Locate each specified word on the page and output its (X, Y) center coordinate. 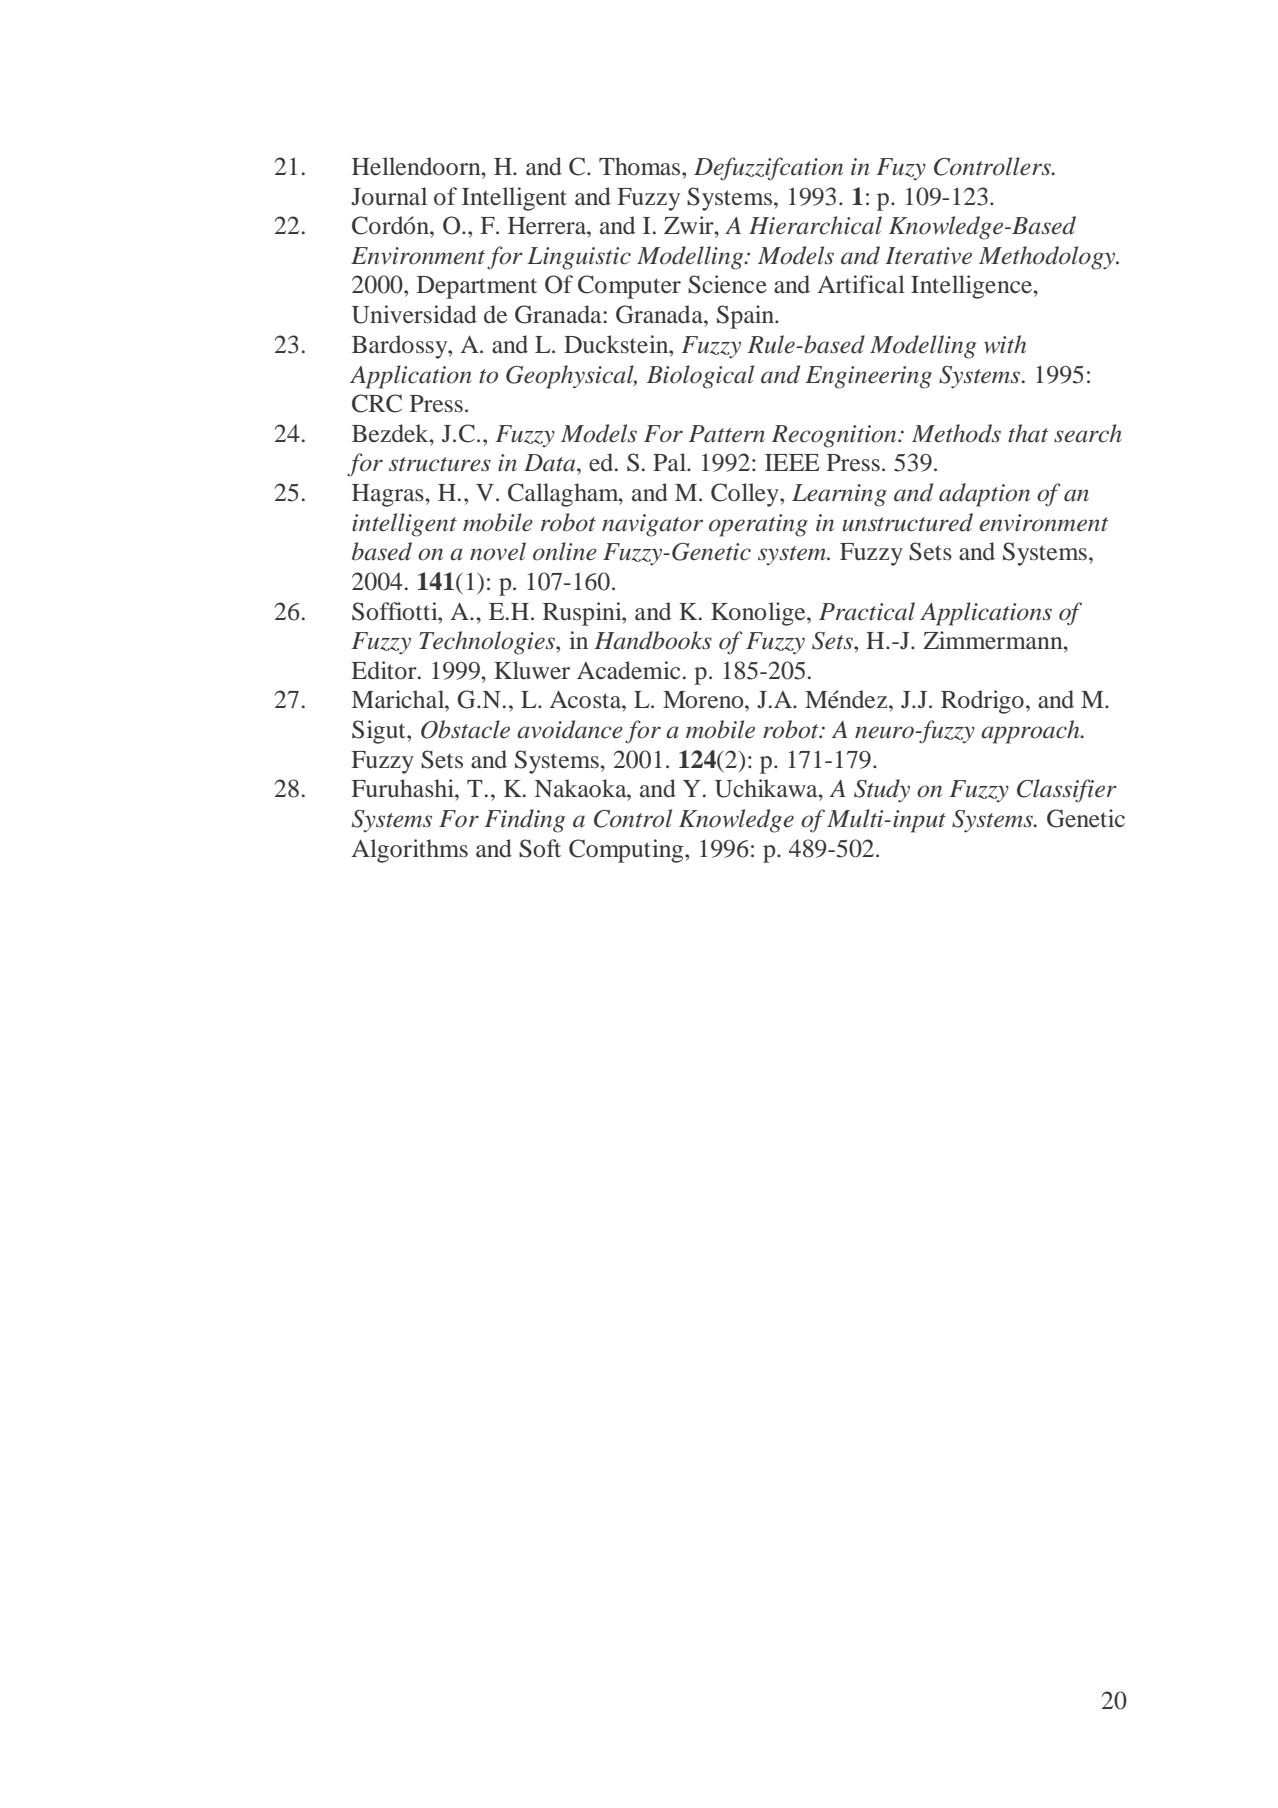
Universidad (414, 314)
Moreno (704, 700)
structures (440, 464)
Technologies (488, 643)
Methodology (1048, 258)
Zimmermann (994, 640)
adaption (984, 495)
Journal (389, 196)
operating (758, 525)
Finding (524, 821)
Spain (746, 317)
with (1005, 344)
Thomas (641, 166)
